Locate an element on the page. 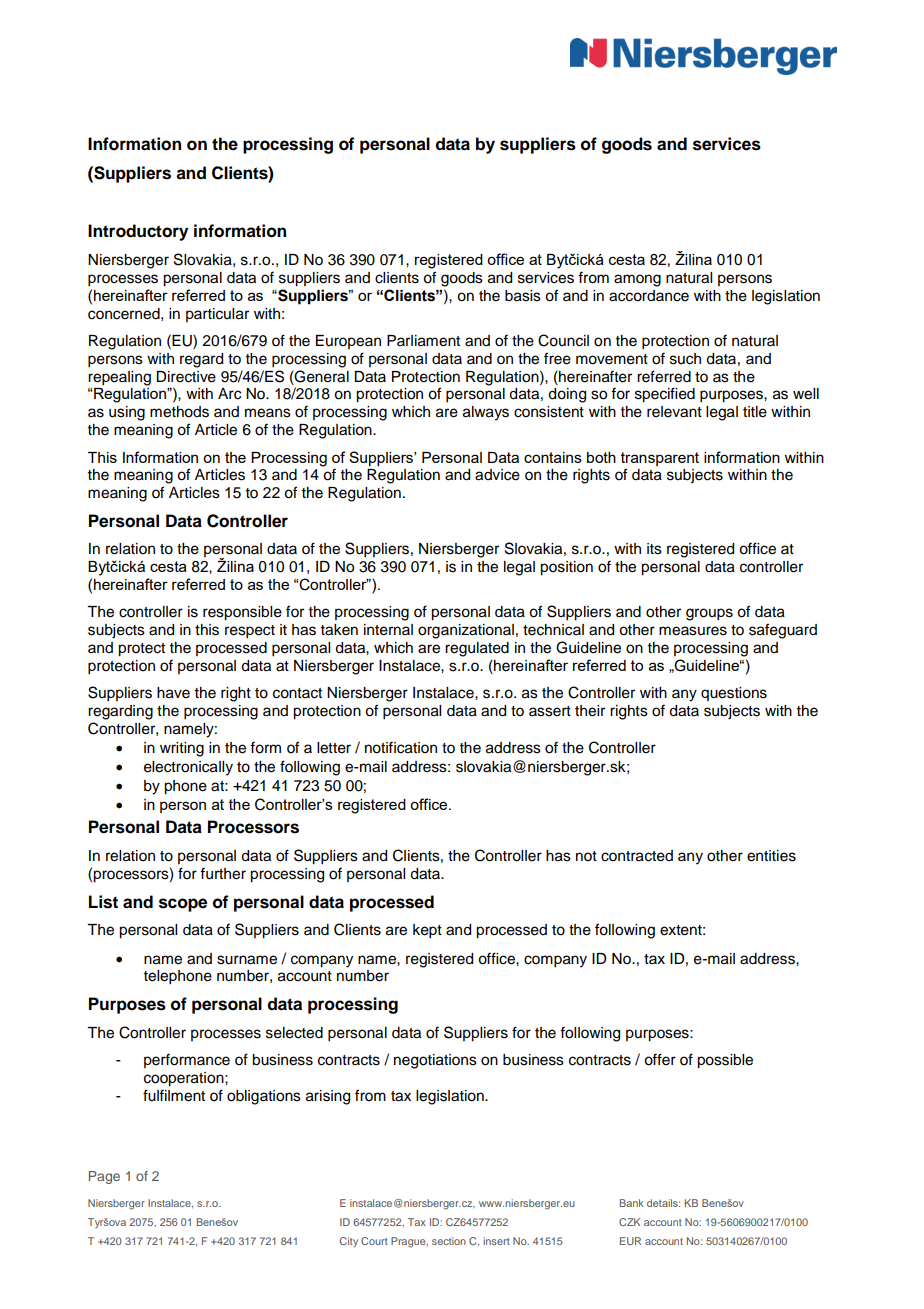  section is located at coordinates (449, 1241).
